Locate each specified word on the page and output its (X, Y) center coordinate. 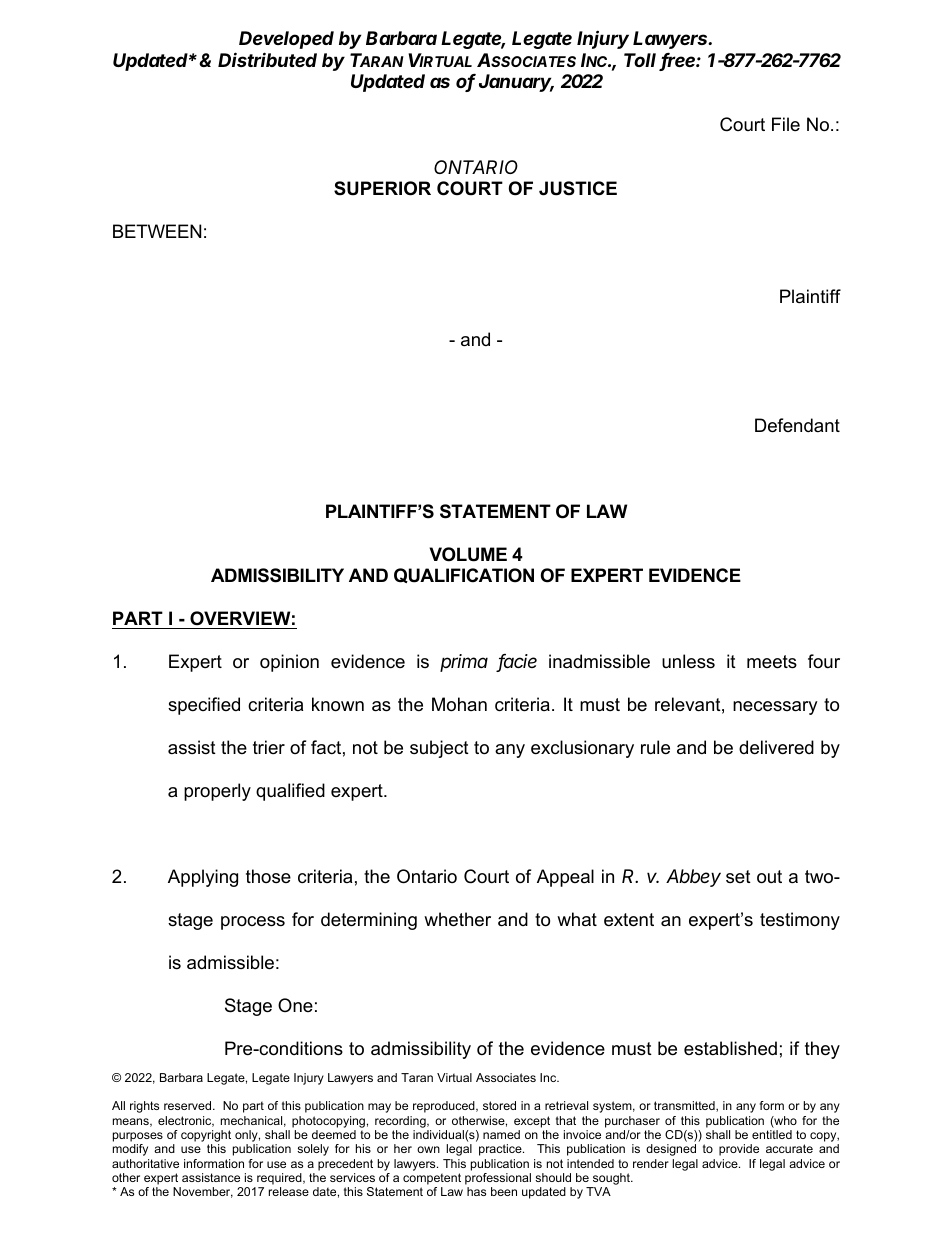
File (786, 124)
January (516, 83)
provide (739, 1150)
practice (501, 1150)
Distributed (267, 59)
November (203, 1192)
